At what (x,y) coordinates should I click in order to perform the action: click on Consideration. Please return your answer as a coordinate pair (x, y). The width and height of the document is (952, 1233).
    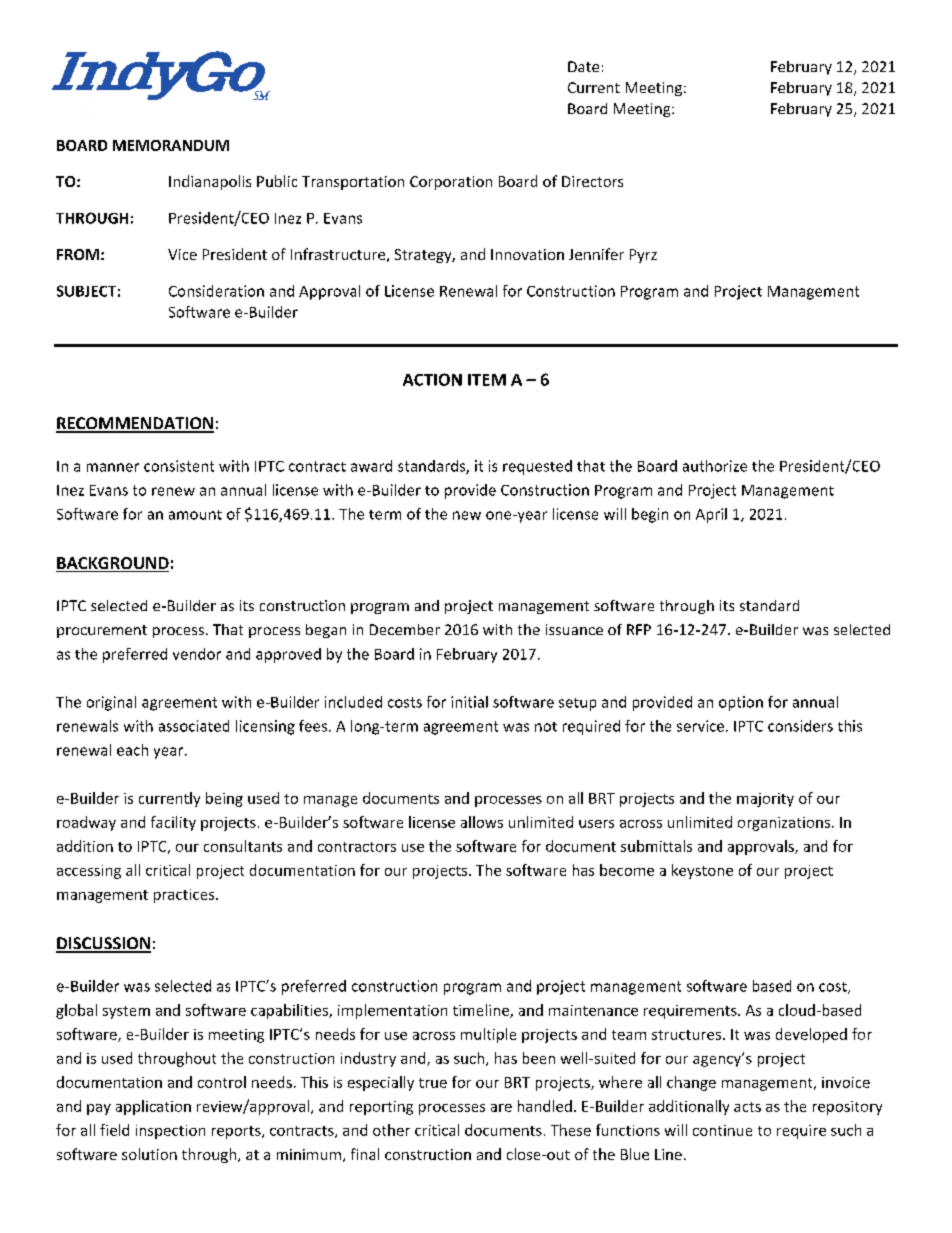
    Looking at the image, I should click on (216, 291).
